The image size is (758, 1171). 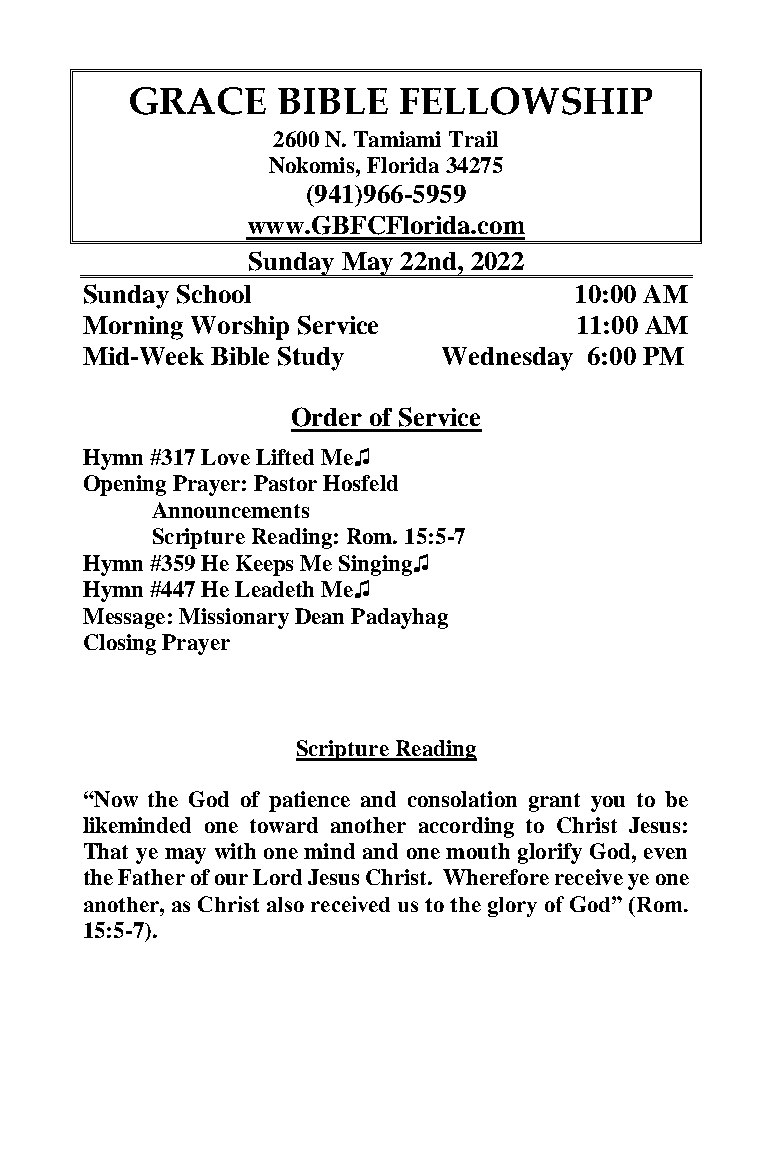 What do you see at coordinates (478, 851) in the document?
I see `mouth` at bounding box center [478, 851].
